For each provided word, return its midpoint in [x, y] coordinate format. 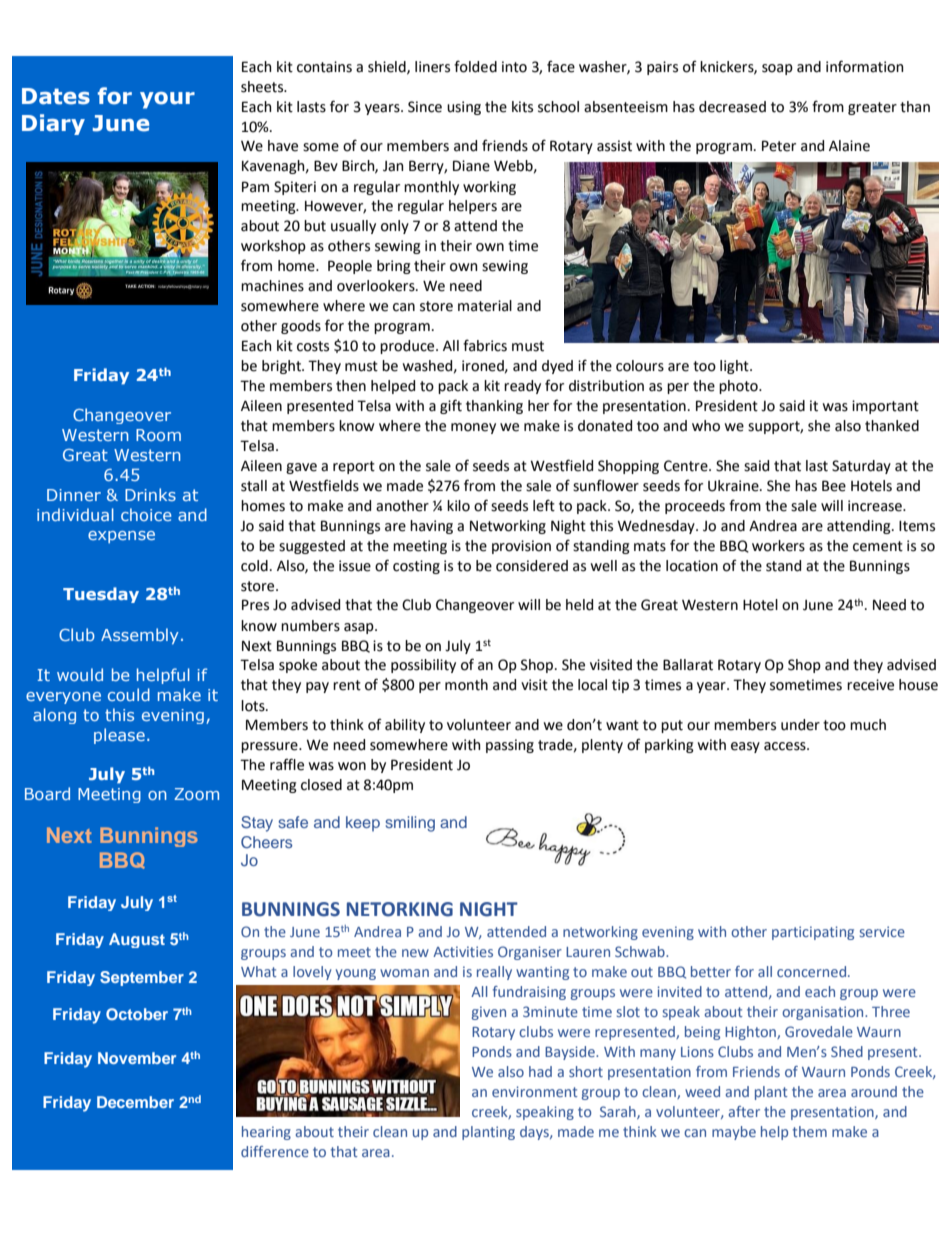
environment [535, 1091]
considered [532, 566]
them [810, 1131]
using [464, 108]
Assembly [140, 636]
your [167, 100]
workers [778, 546]
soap [777, 69]
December [135, 1102]
